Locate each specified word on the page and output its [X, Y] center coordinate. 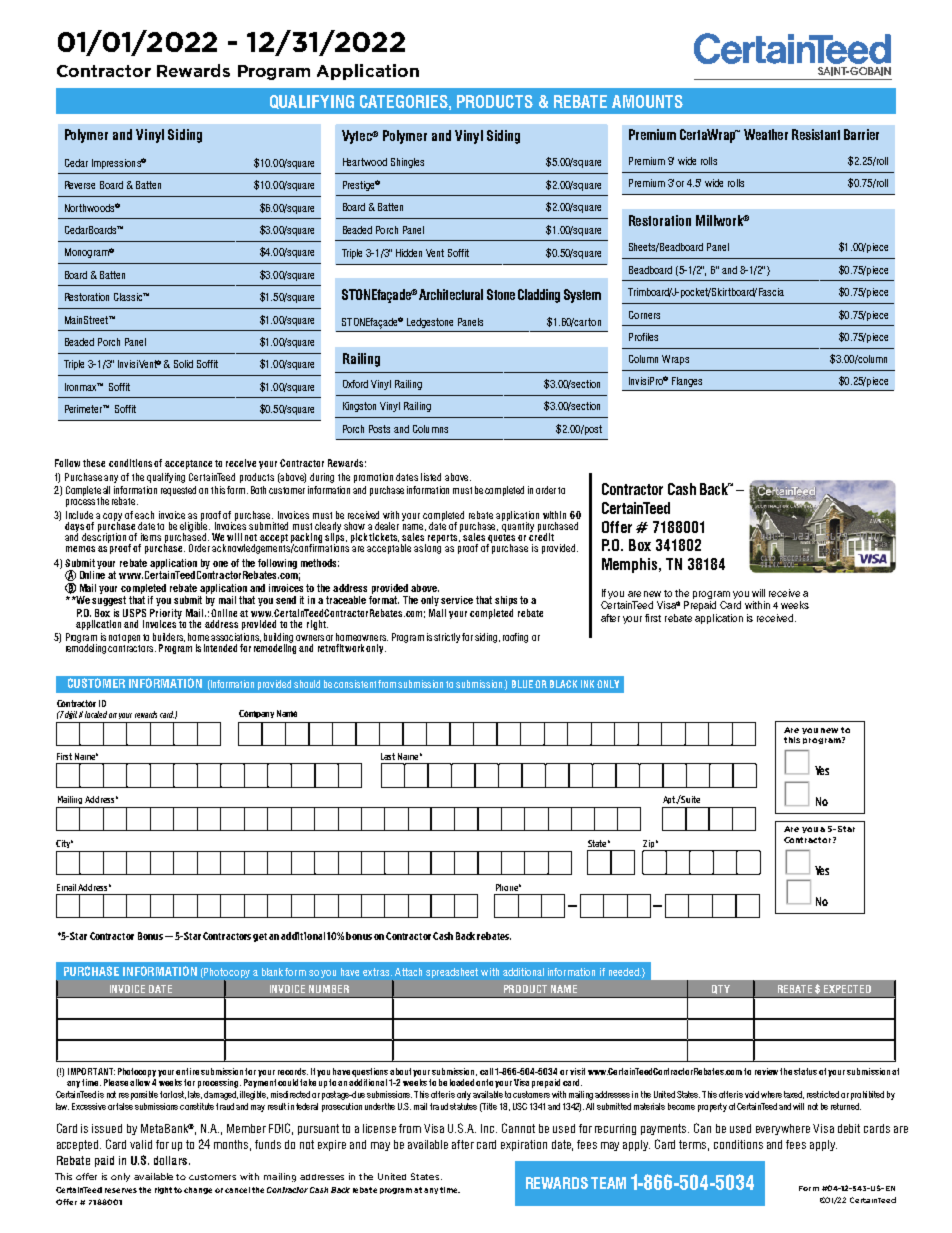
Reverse [80, 185]
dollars [170, 1160]
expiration [524, 1145]
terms [694, 1145]
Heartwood [365, 162]
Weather [766, 134]
